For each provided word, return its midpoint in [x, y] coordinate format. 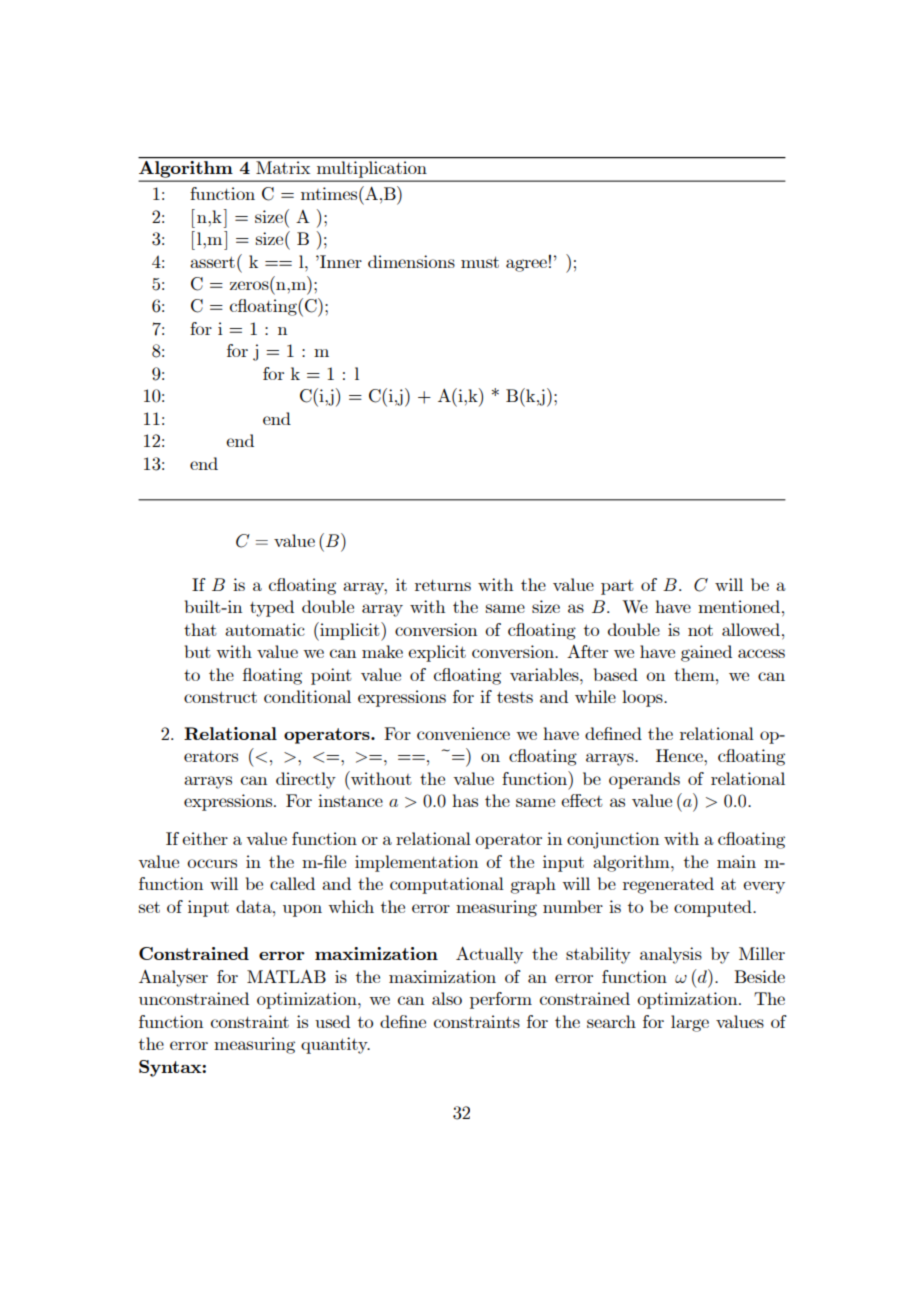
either [205, 838]
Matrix [283, 167]
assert [212, 262]
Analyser [173, 978]
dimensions [411, 261]
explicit [437, 653]
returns [443, 585]
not [700, 630]
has [465, 800]
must [480, 262]
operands [644, 780]
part [617, 587]
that [200, 629]
